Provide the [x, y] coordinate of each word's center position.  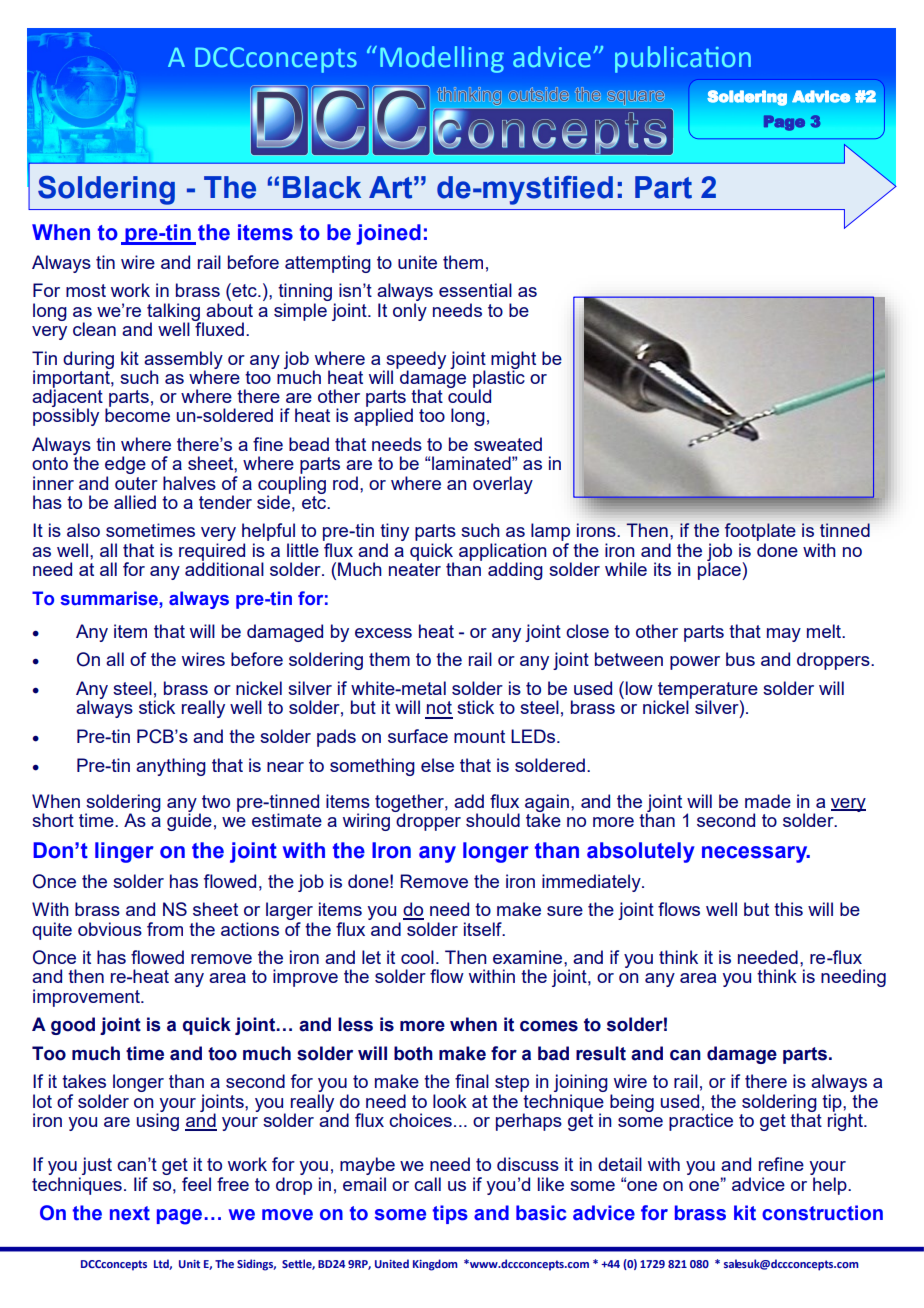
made [768, 801]
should [493, 820]
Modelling [442, 59]
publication [683, 59]
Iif [141, 1184]
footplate [759, 533]
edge [125, 466]
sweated [508, 444]
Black [322, 187]
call [427, 1184]
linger [124, 852]
